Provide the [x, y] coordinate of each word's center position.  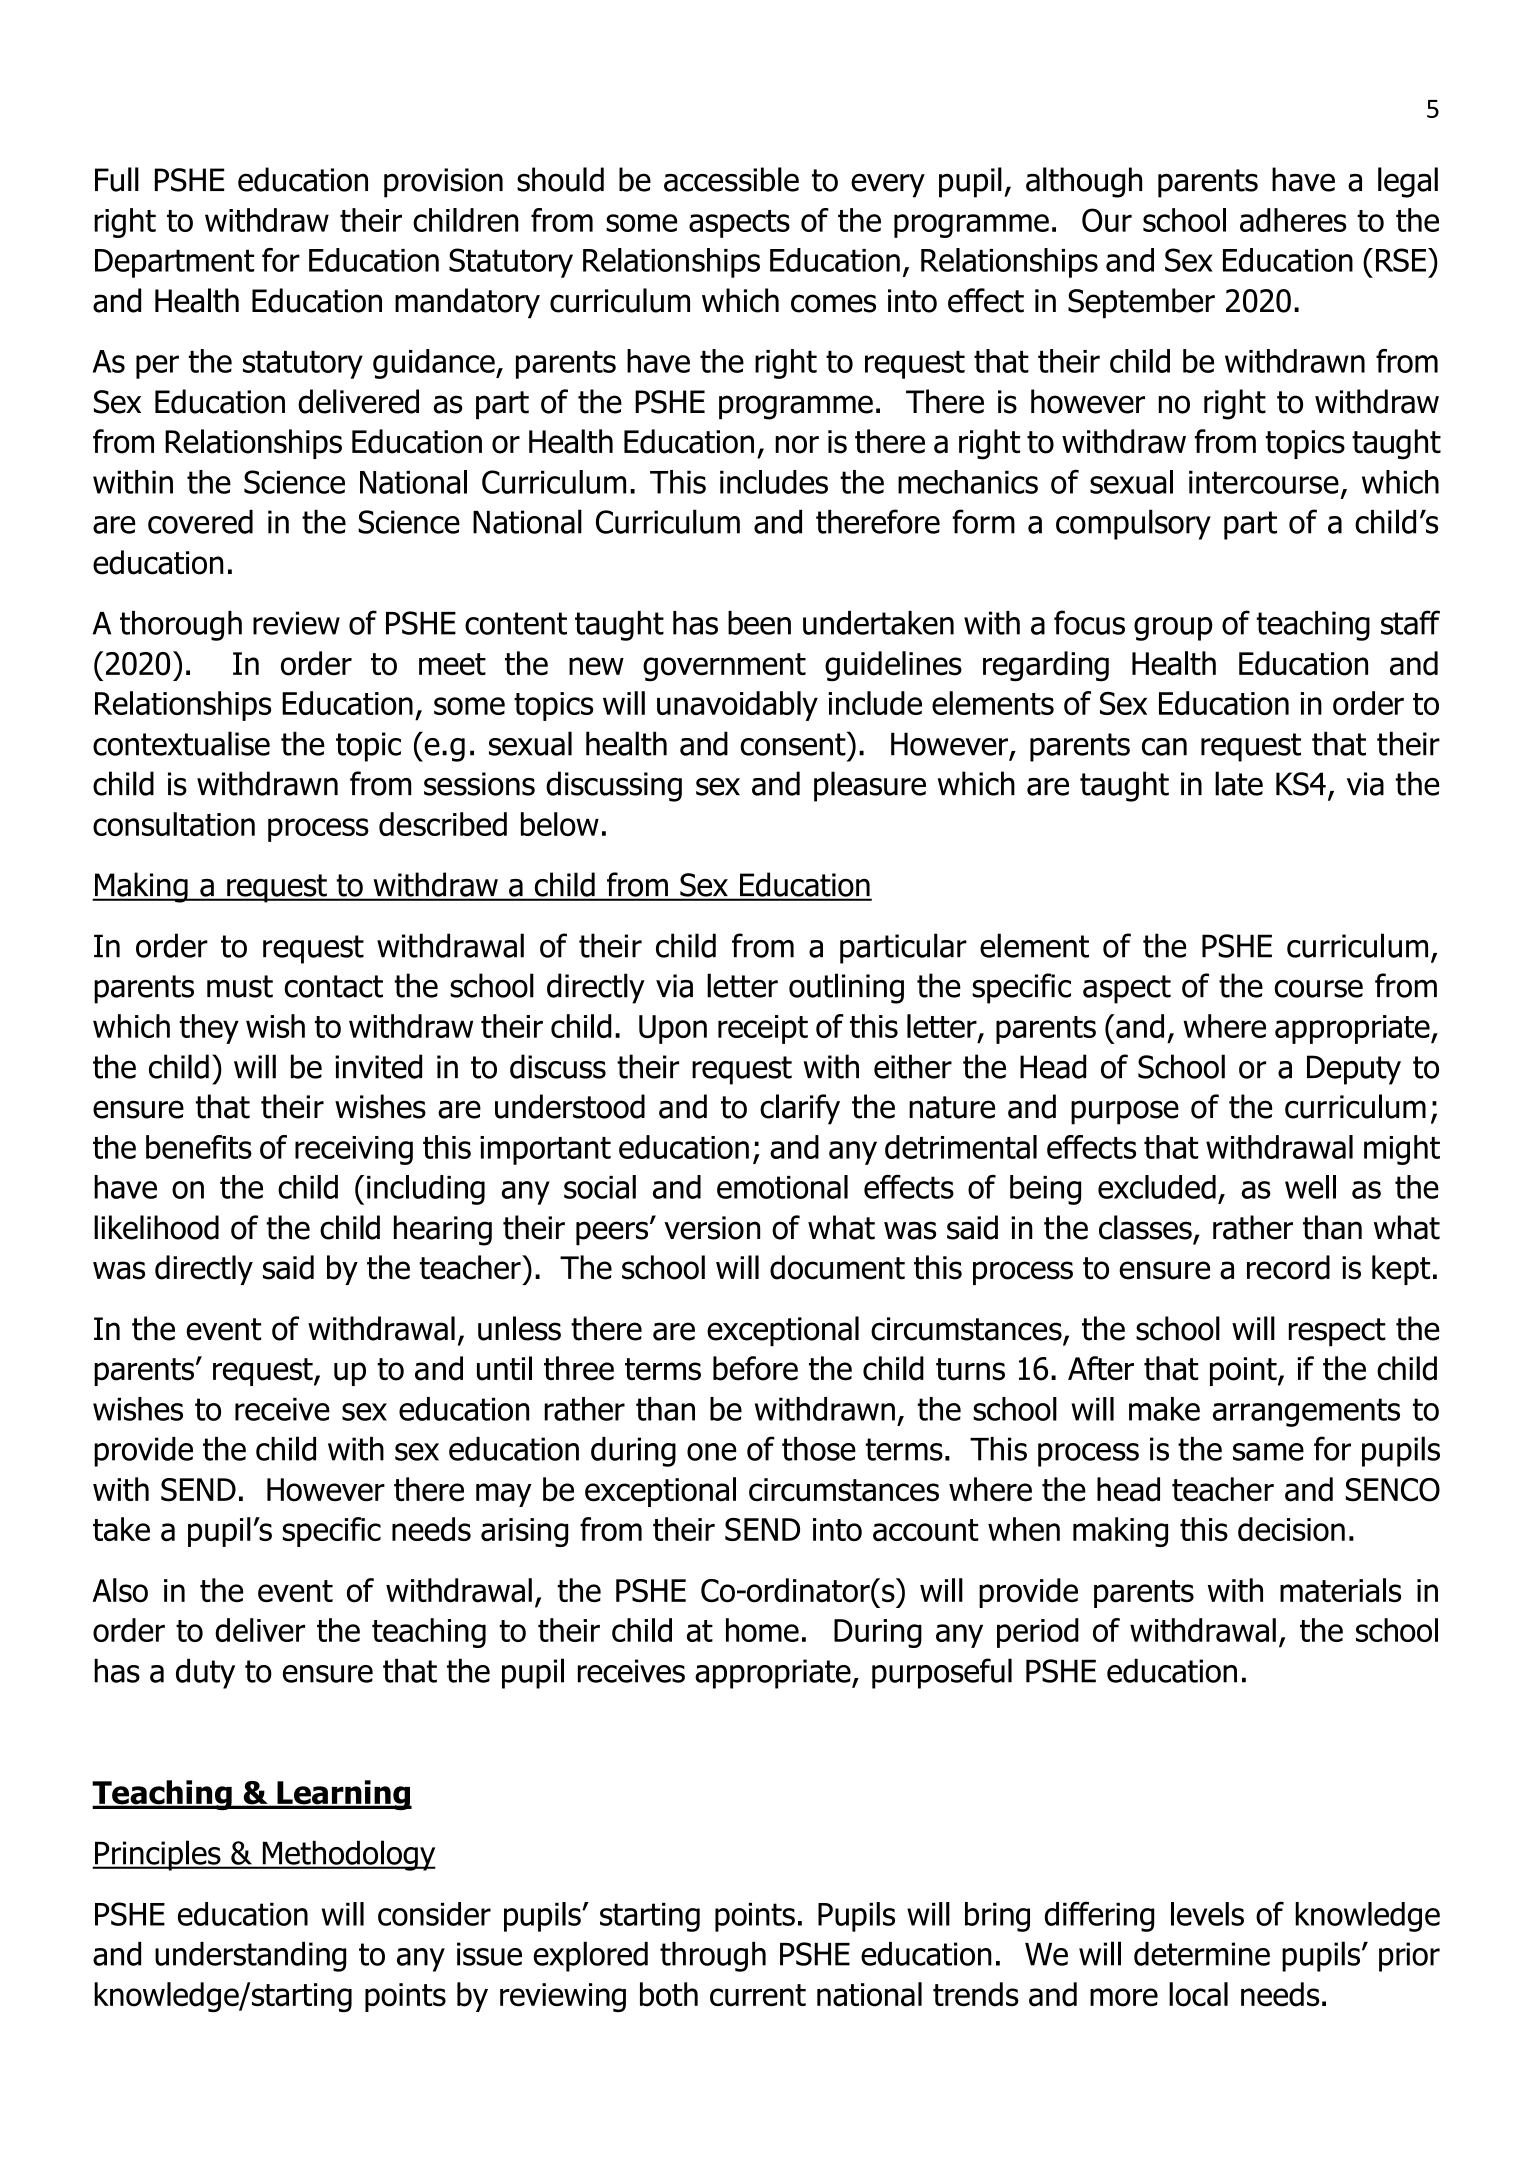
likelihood [156, 1227]
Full [117, 179]
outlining [846, 988]
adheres [1293, 220]
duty [205, 1673]
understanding [250, 1957]
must [240, 986]
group [1173, 629]
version [712, 1228]
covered [200, 522]
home [762, 1630]
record [1288, 1267]
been [759, 623]
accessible [731, 179]
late [1239, 783]
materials [1340, 1590]
